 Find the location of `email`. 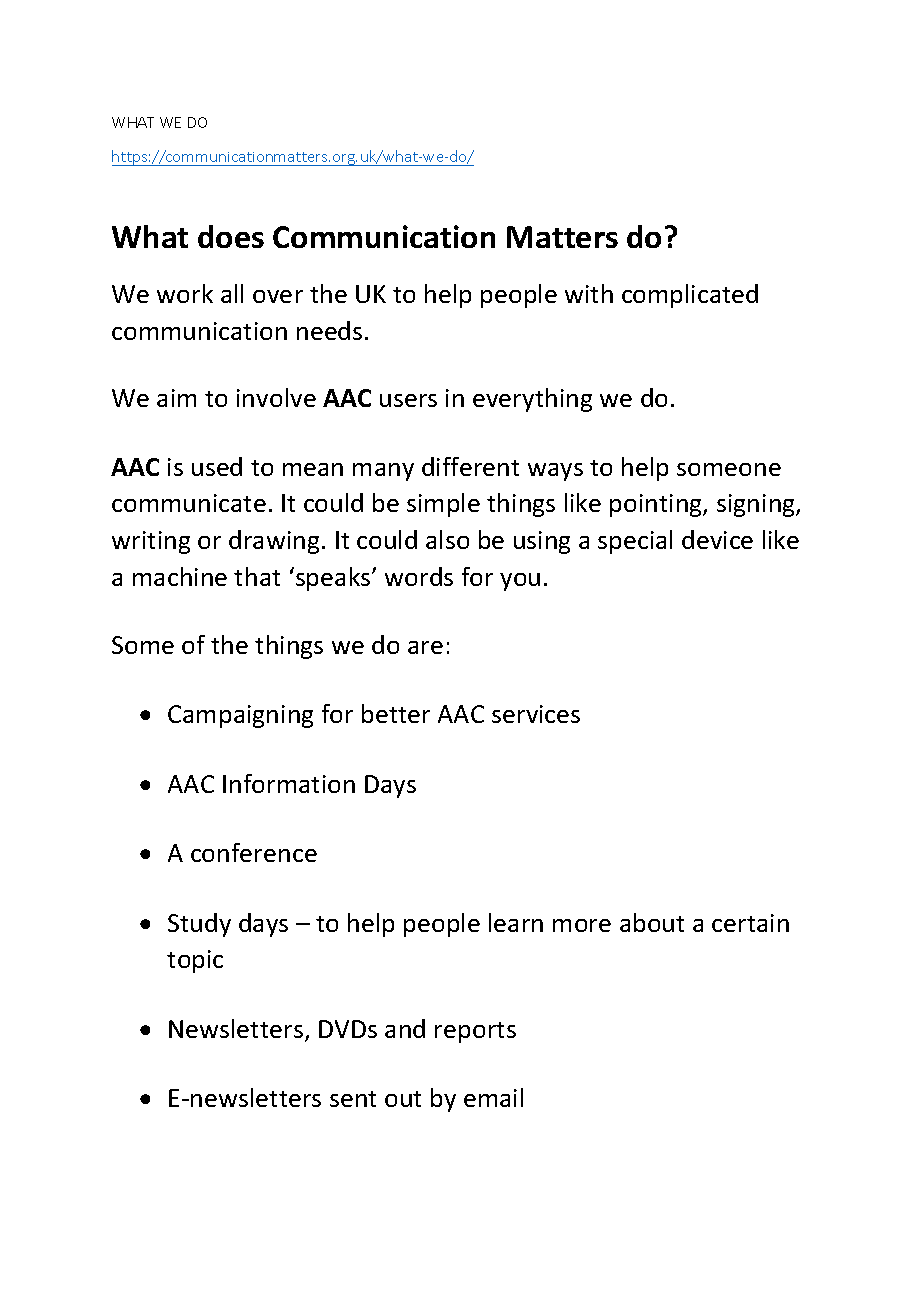

email is located at coordinates (493, 1097).
